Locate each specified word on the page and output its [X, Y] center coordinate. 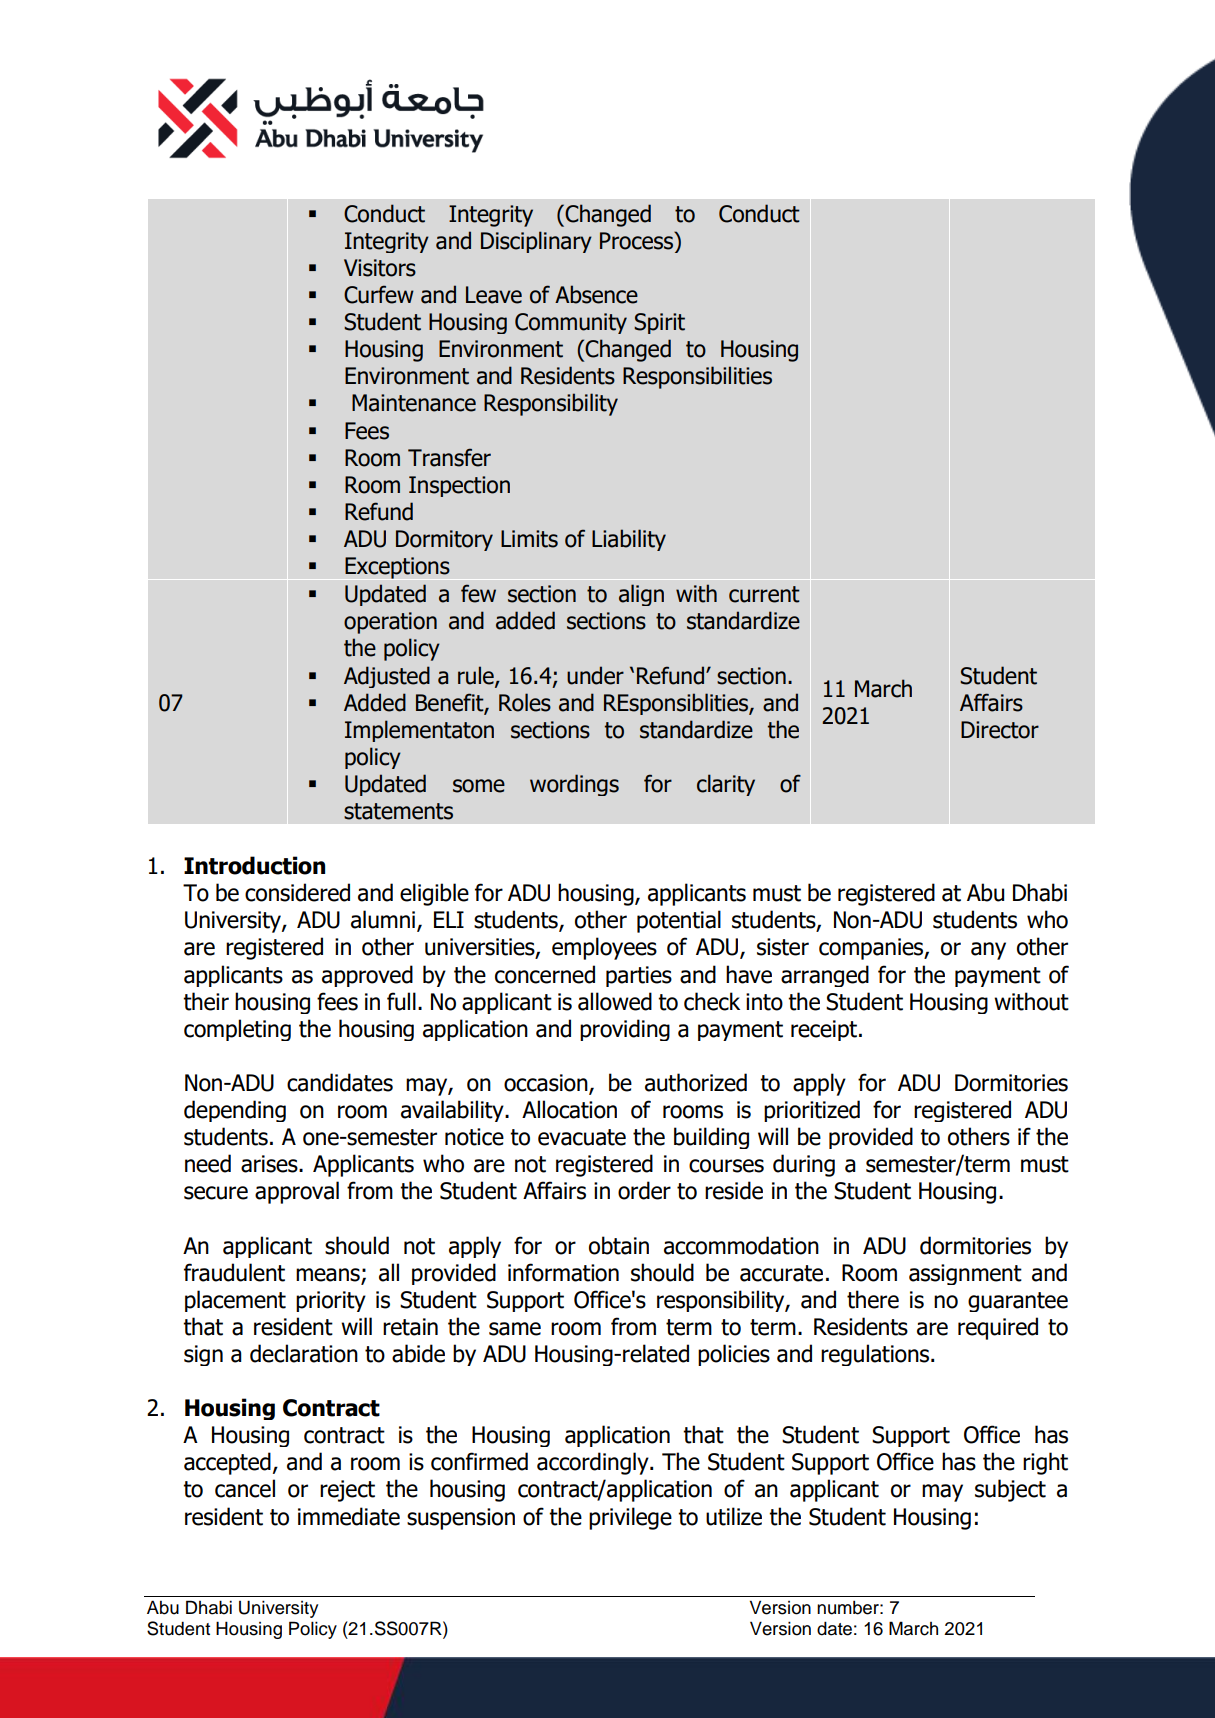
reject [347, 1491]
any [988, 951]
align [641, 595]
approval [297, 1192]
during [804, 1165]
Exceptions [397, 568]
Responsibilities [697, 377]
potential [679, 921]
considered [297, 892]
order [644, 1190]
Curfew [379, 294]
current [764, 594]
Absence [596, 294]
